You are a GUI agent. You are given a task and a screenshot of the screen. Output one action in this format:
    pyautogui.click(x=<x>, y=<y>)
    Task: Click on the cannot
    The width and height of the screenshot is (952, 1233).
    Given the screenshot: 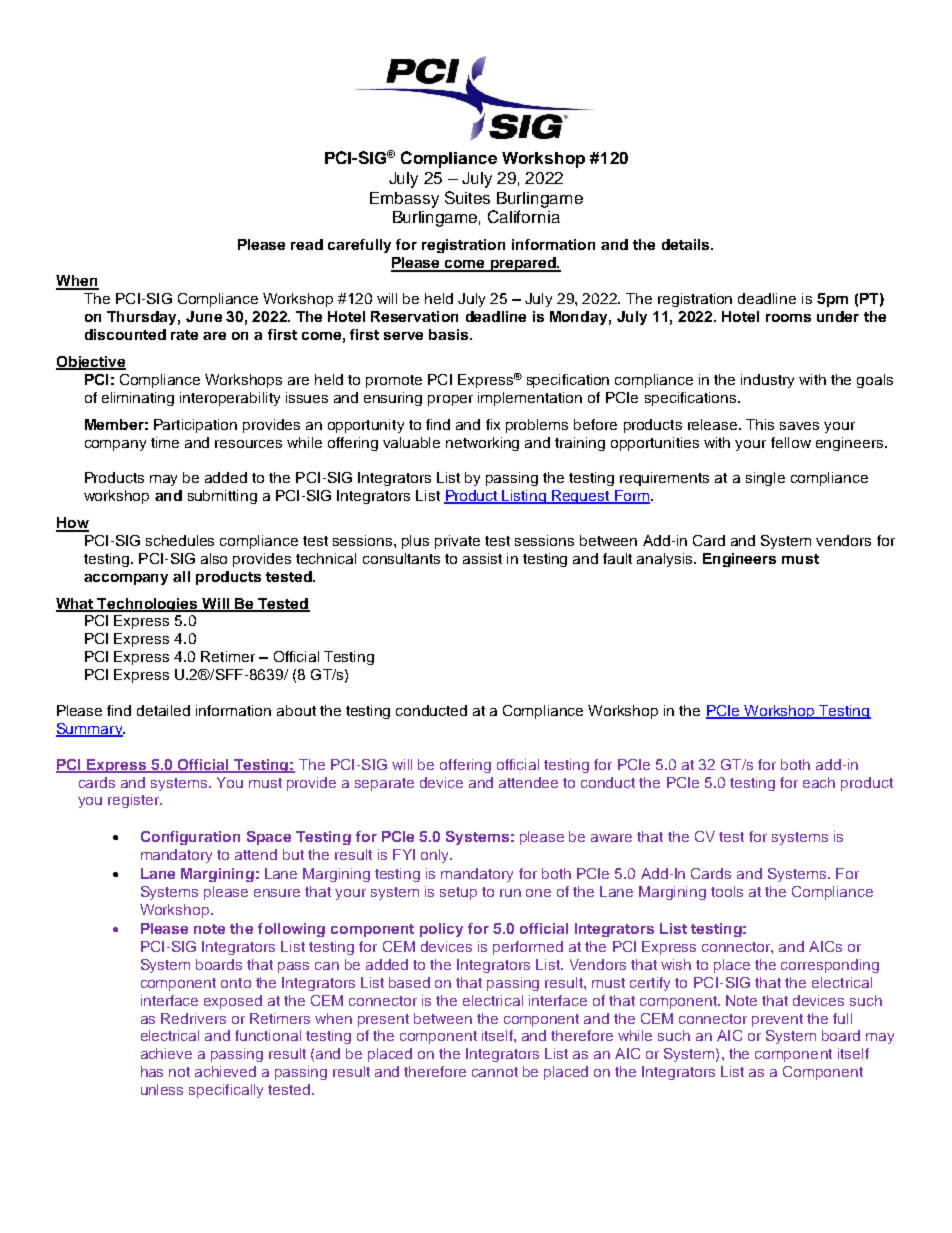 What is the action you would take?
    pyautogui.click(x=495, y=1072)
